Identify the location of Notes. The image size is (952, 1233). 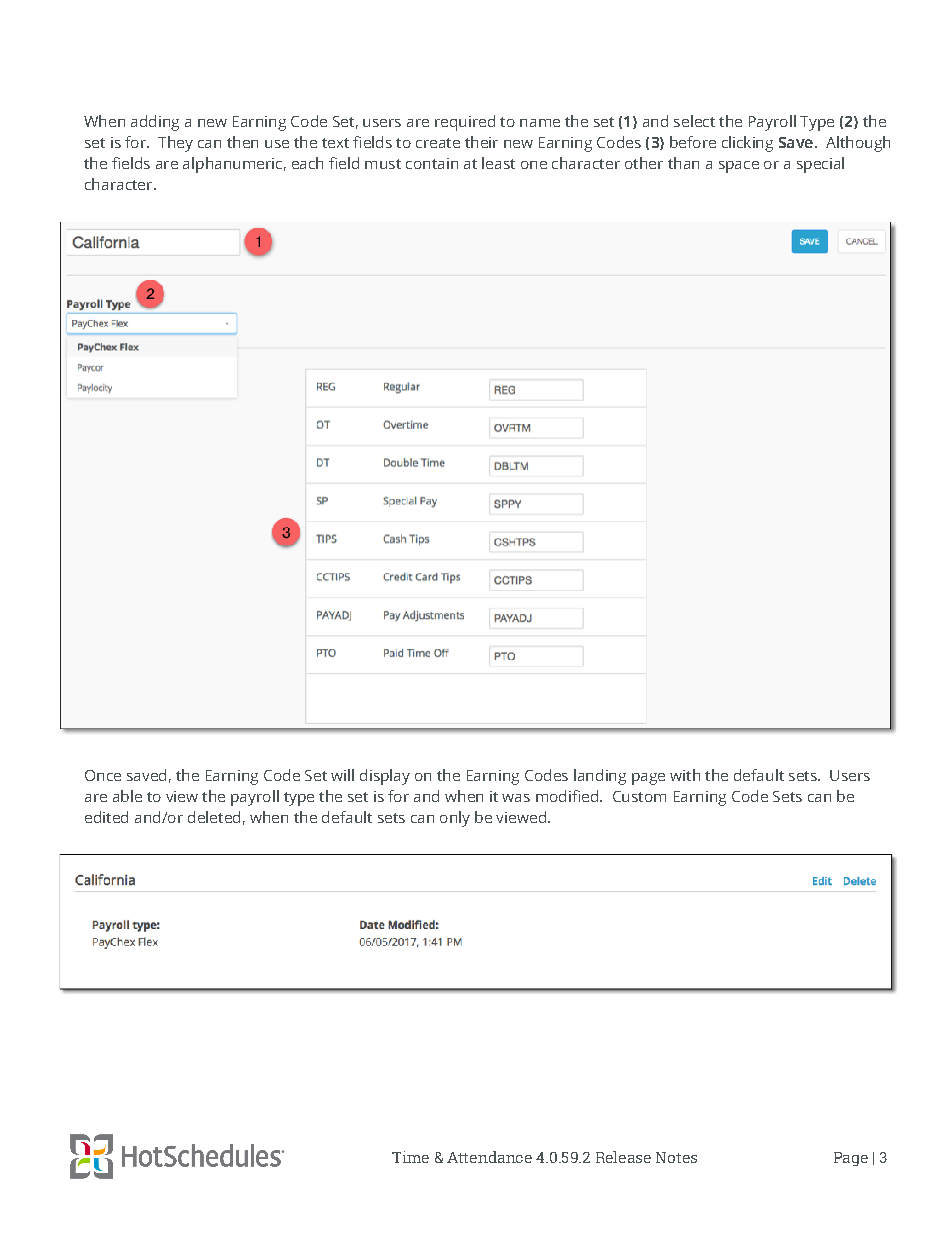
(676, 1157).
